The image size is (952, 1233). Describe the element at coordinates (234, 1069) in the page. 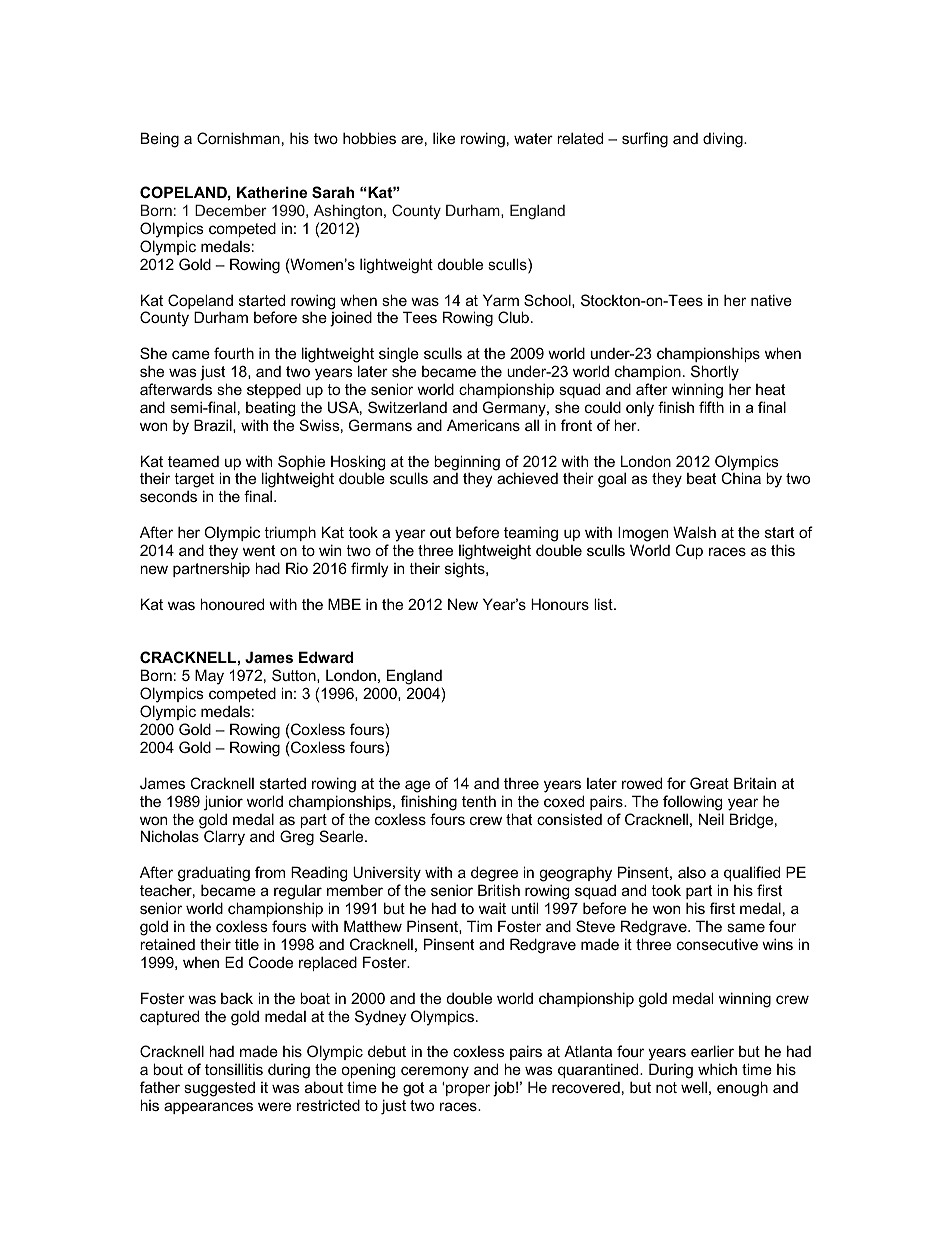

I see `tonsillitis` at that location.
